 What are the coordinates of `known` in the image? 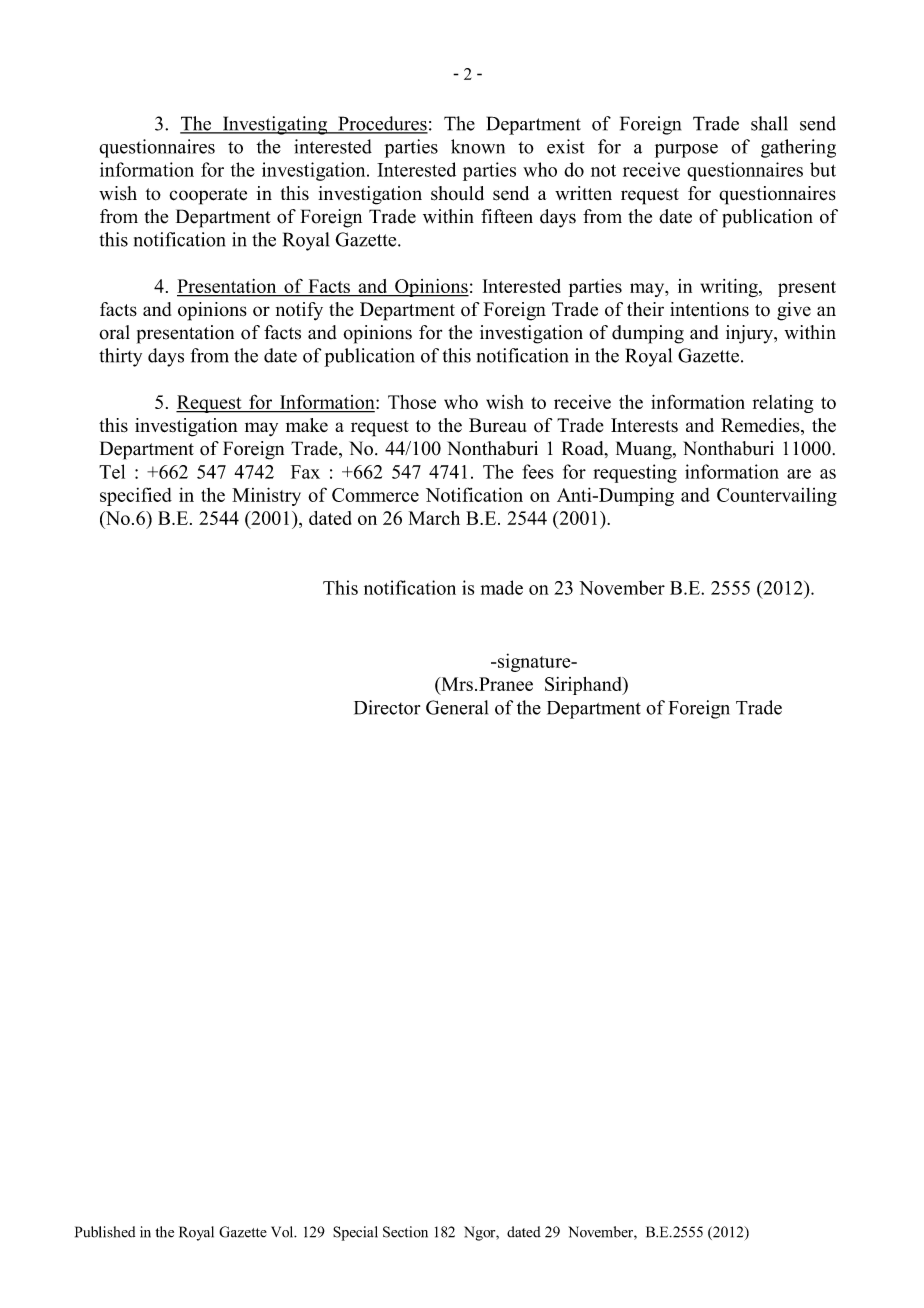 It's located at (478, 146).
